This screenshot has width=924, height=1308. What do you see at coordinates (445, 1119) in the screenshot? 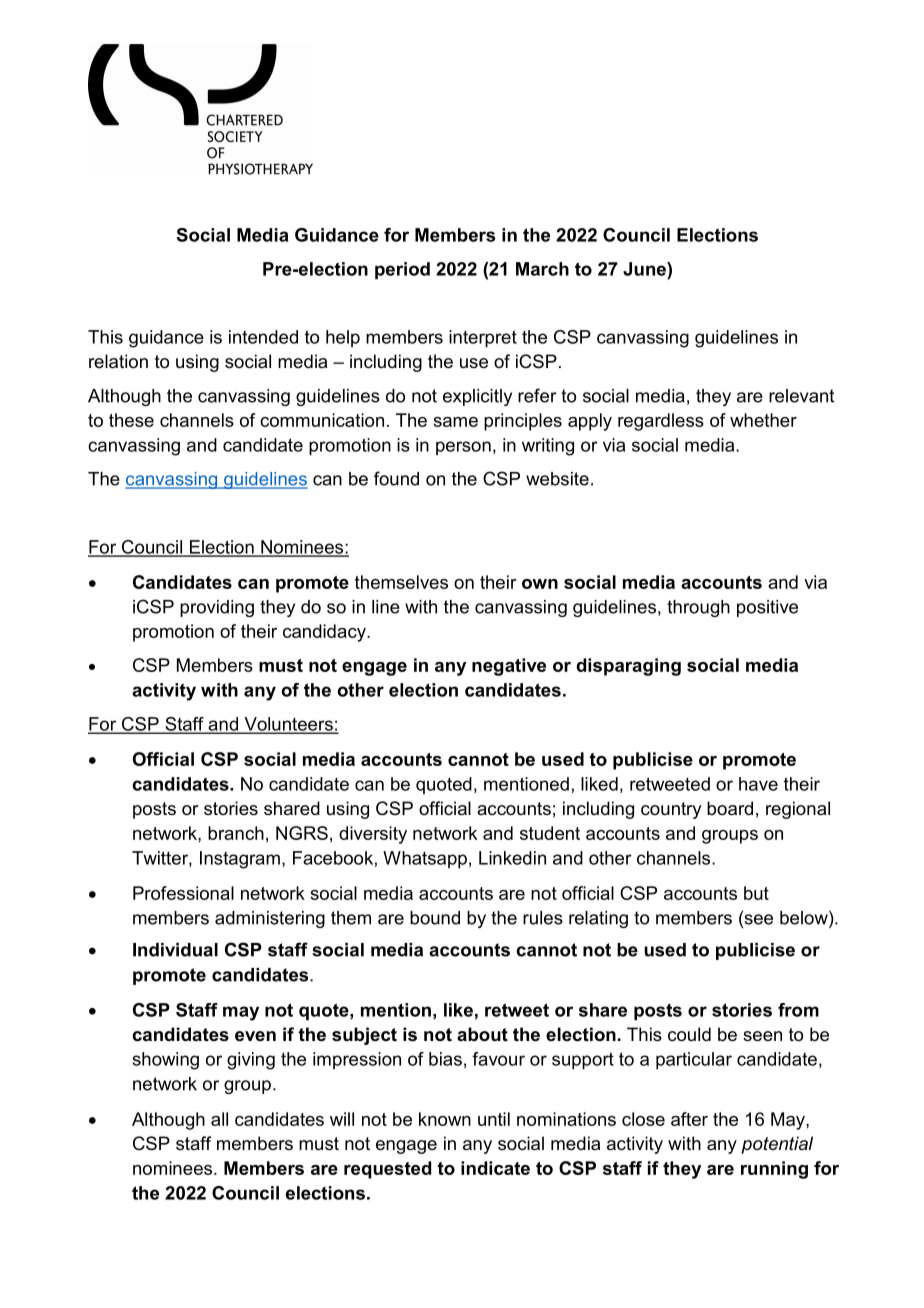
I see `known` at bounding box center [445, 1119].
